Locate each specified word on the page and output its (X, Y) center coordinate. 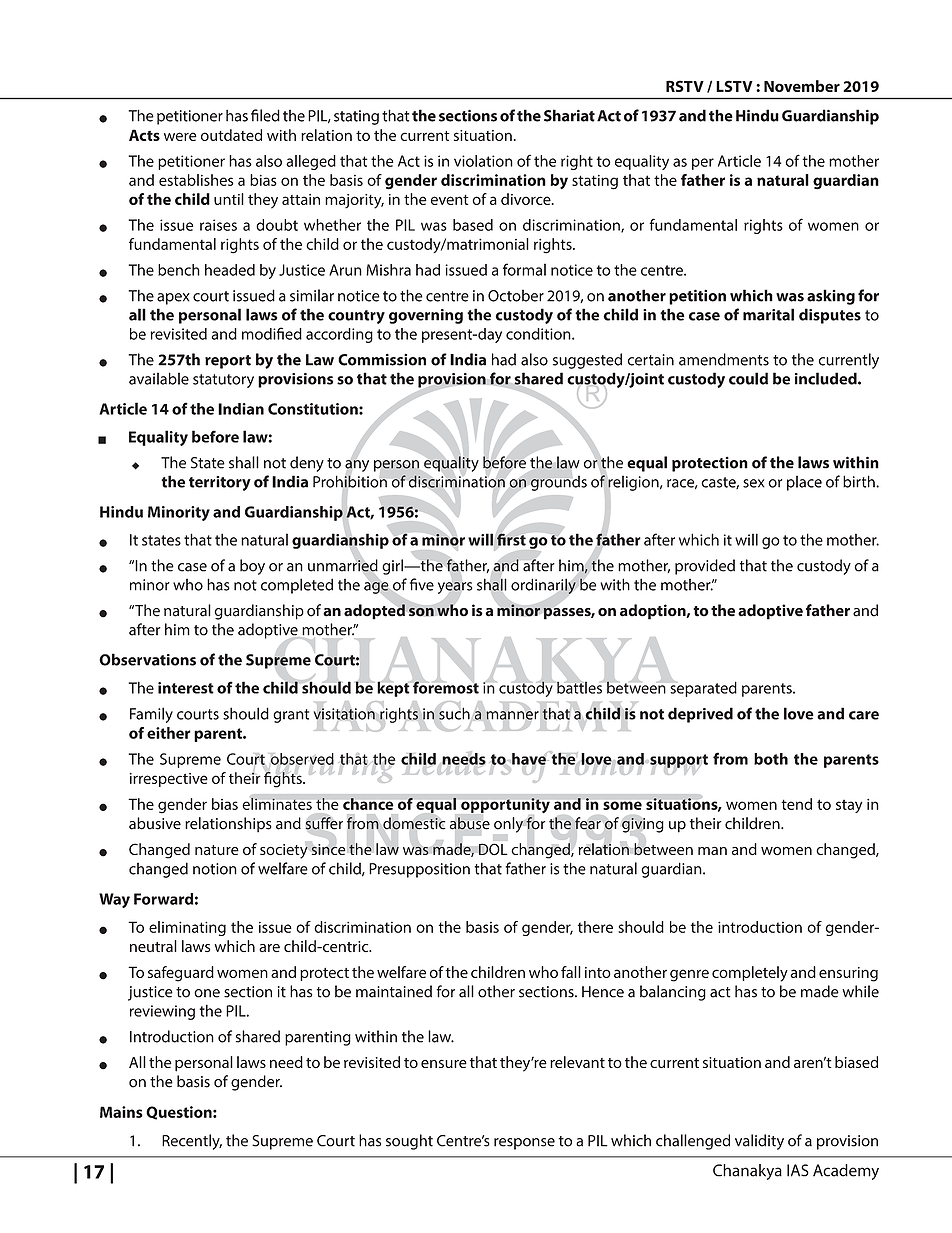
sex (754, 483)
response (524, 1144)
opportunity (505, 805)
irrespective (169, 780)
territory (220, 483)
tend (796, 804)
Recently (192, 1142)
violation (483, 161)
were (180, 136)
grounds (558, 483)
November (802, 86)
